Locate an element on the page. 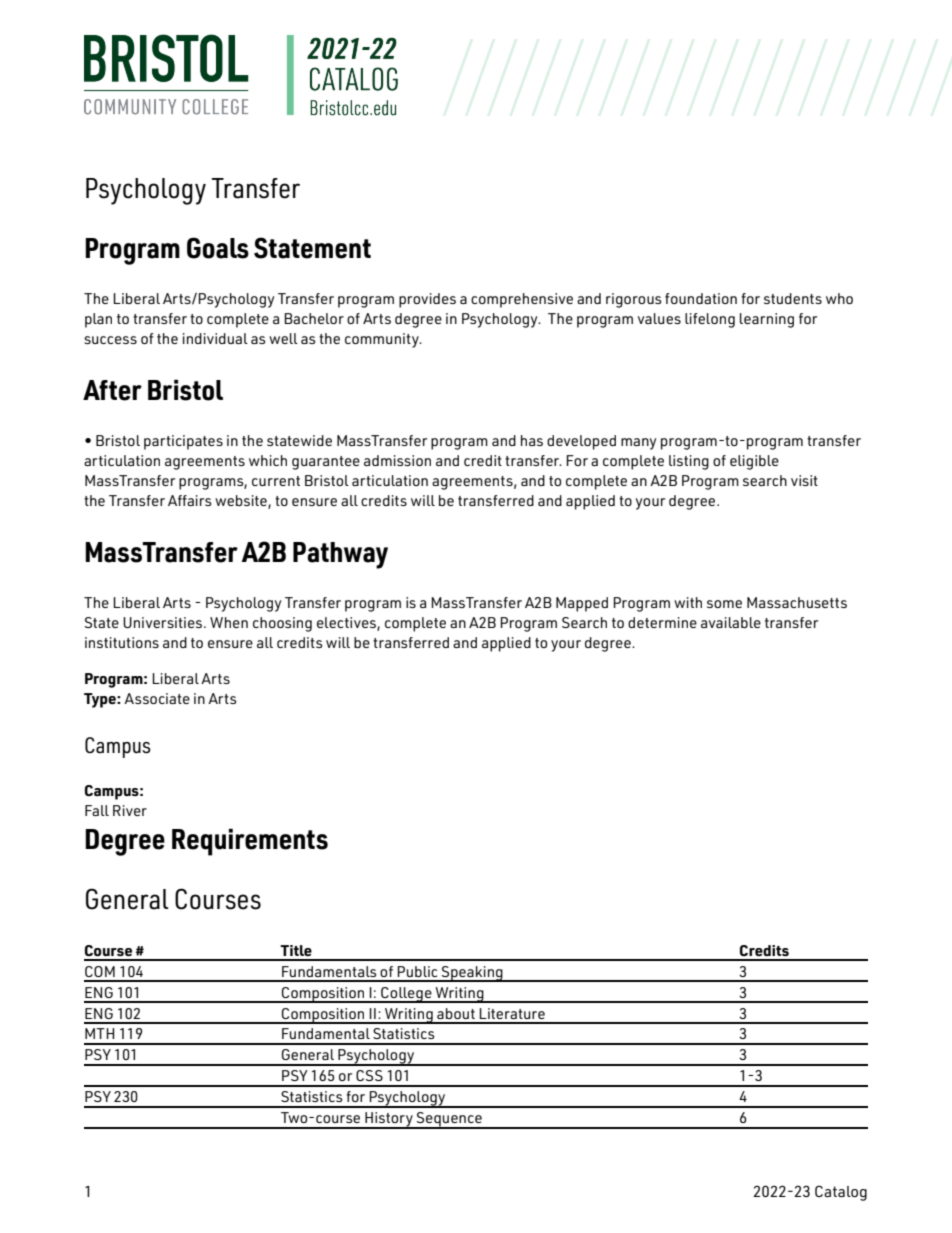 The width and height of the image is (952, 1233). electives is located at coordinates (347, 623).
